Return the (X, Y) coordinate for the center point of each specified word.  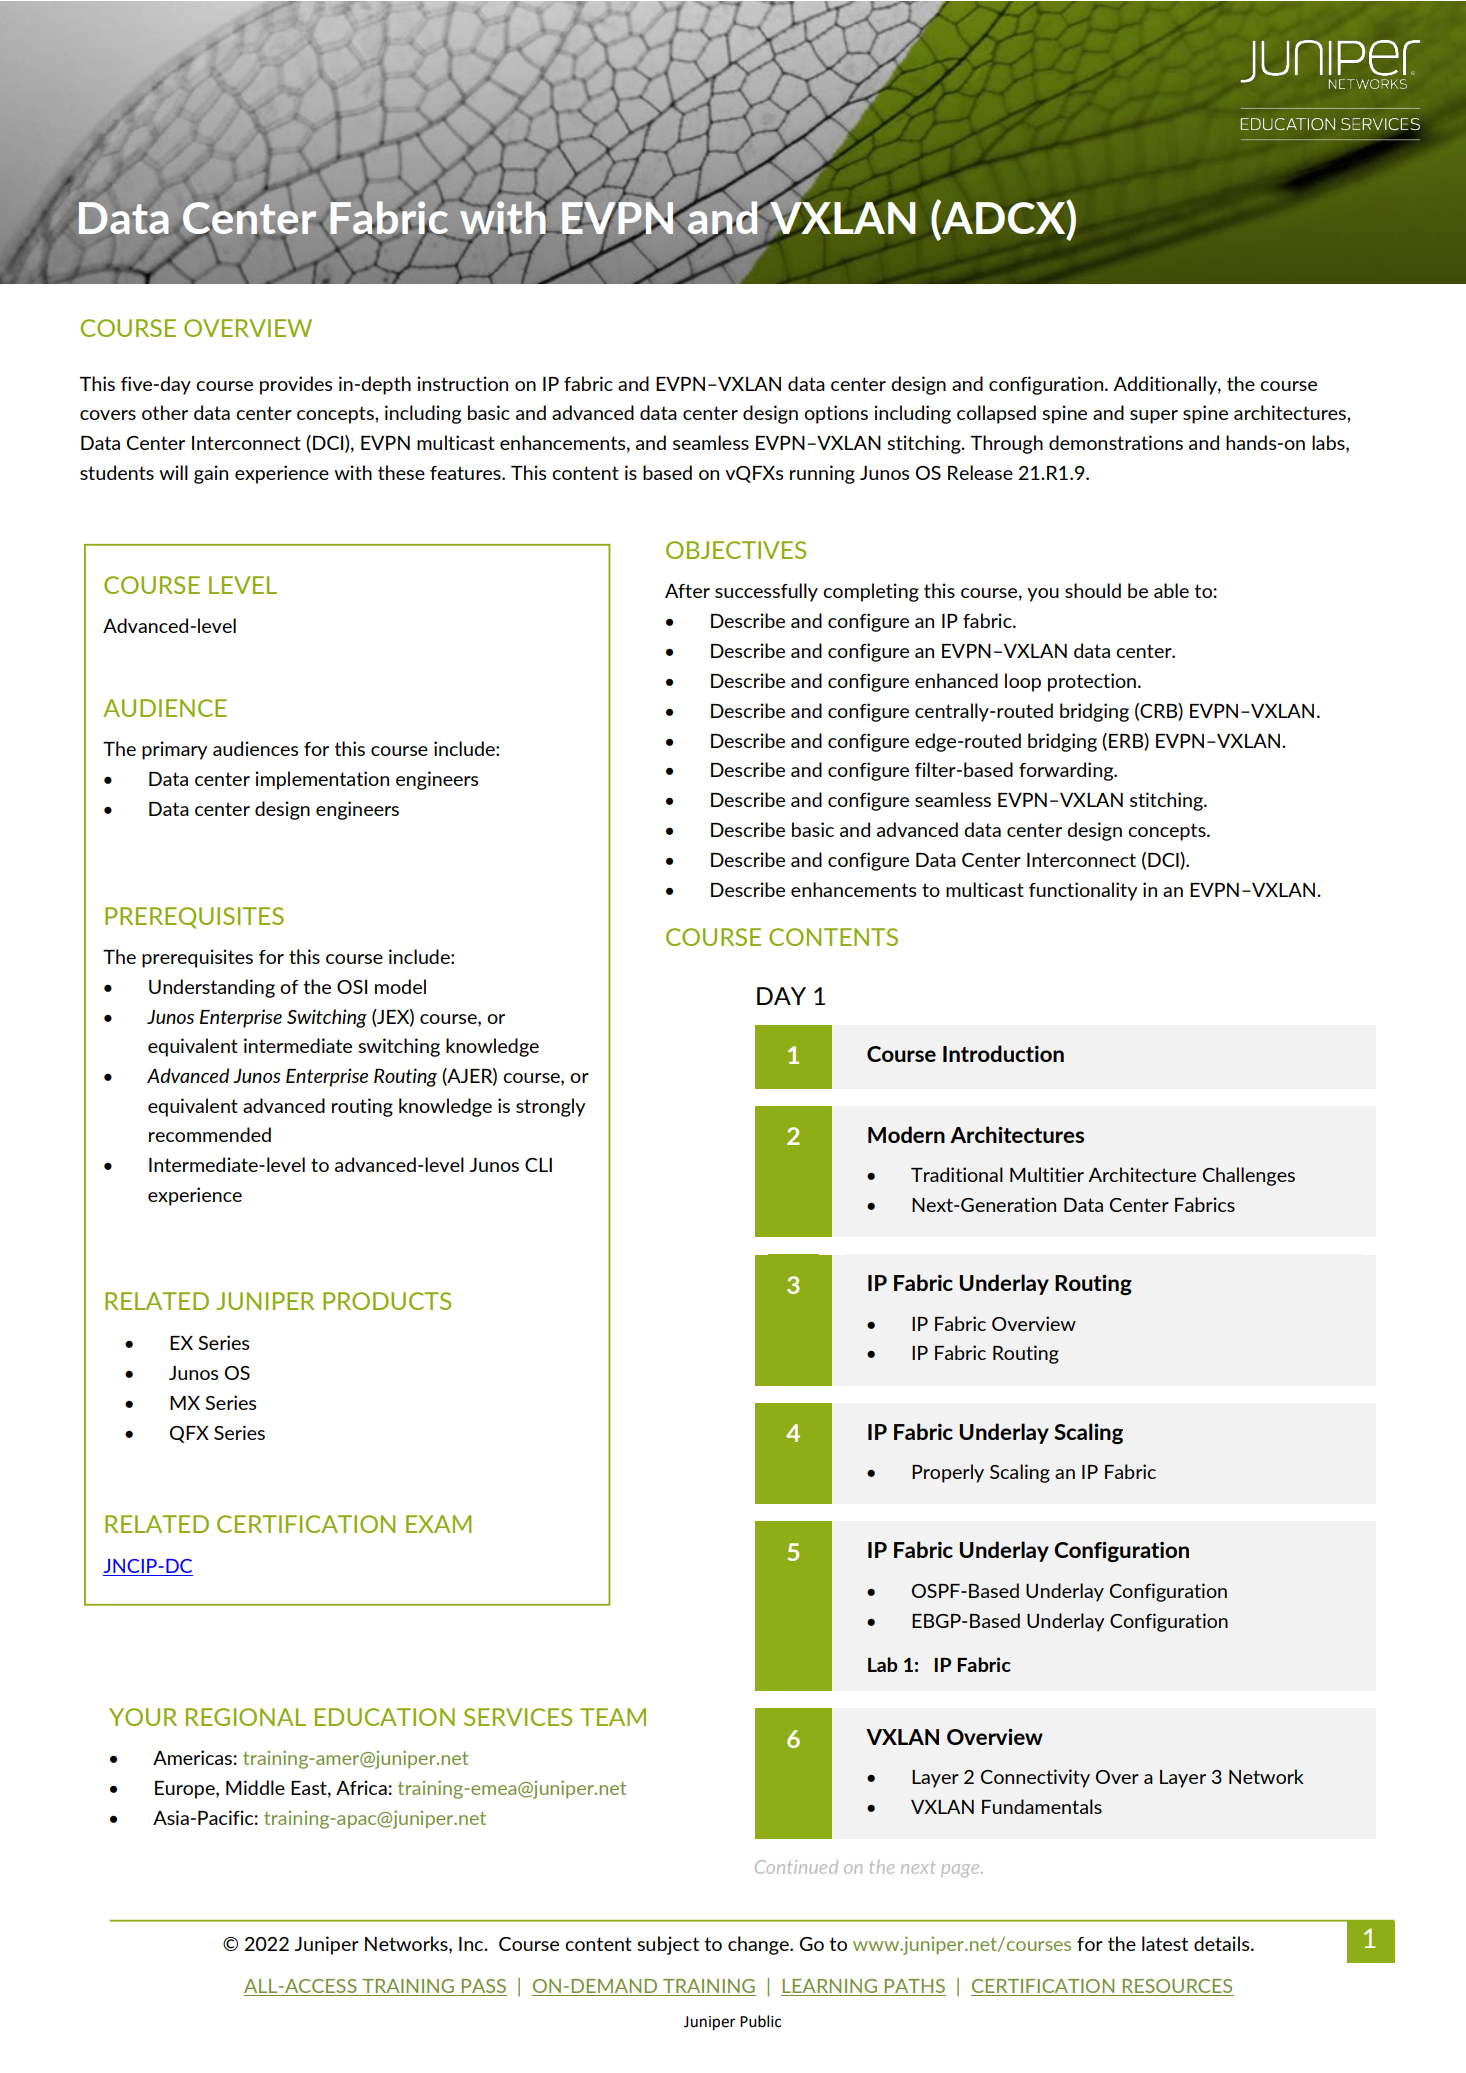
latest (1165, 1943)
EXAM (438, 1524)
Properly (948, 1473)
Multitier (1047, 1174)
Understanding (212, 988)
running (822, 474)
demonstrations (1116, 442)
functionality (1083, 891)
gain (211, 474)
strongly (550, 1107)
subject (668, 1945)
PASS (484, 1986)
